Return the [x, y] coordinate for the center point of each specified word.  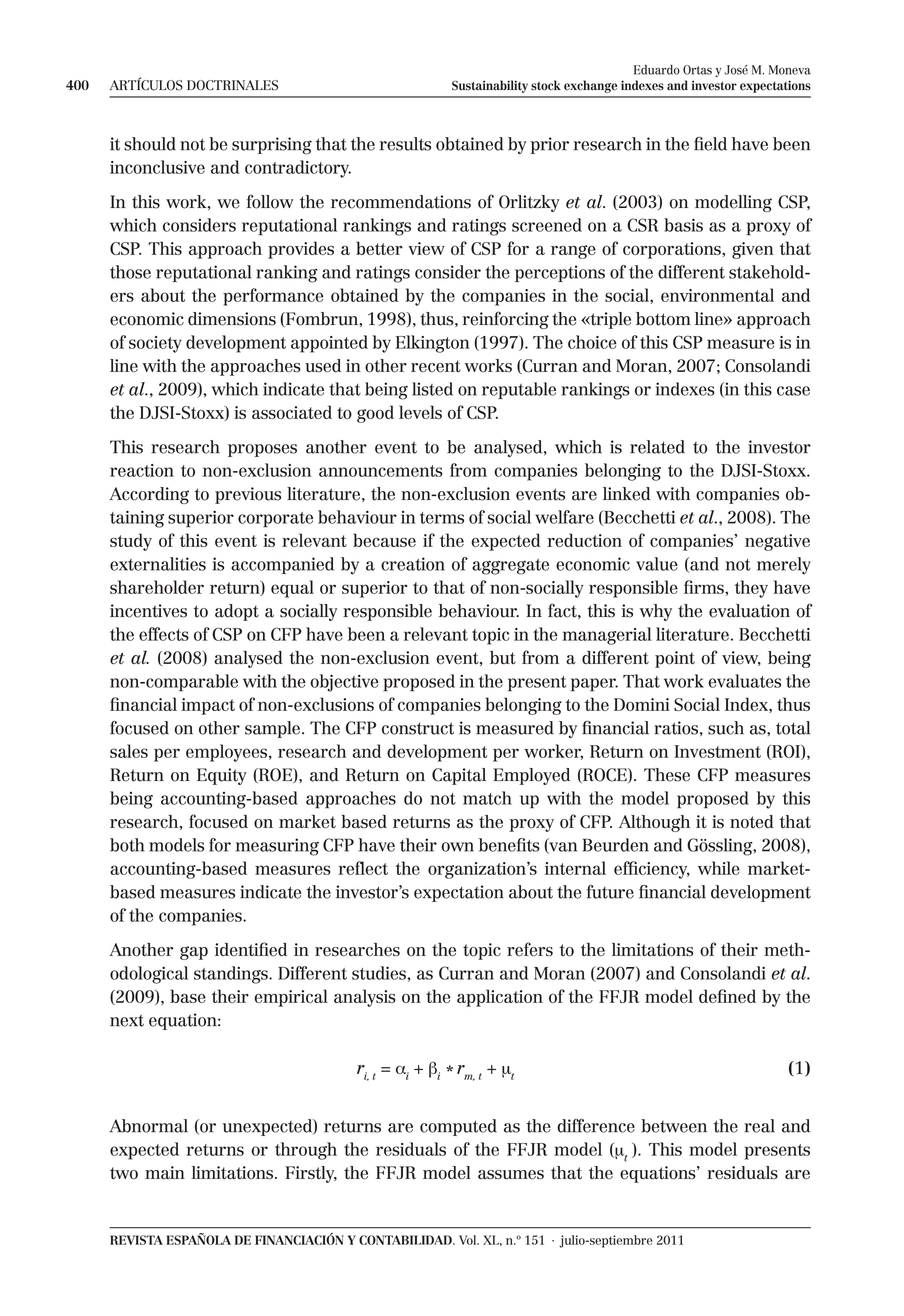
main [165, 1172]
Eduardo [657, 70]
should [150, 144]
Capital [459, 776]
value [657, 564]
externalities [158, 564]
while [719, 868]
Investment [717, 751]
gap [194, 953]
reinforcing [505, 320]
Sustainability [490, 86]
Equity [222, 776]
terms [442, 518]
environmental [717, 295]
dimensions [232, 319]
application [500, 998]
